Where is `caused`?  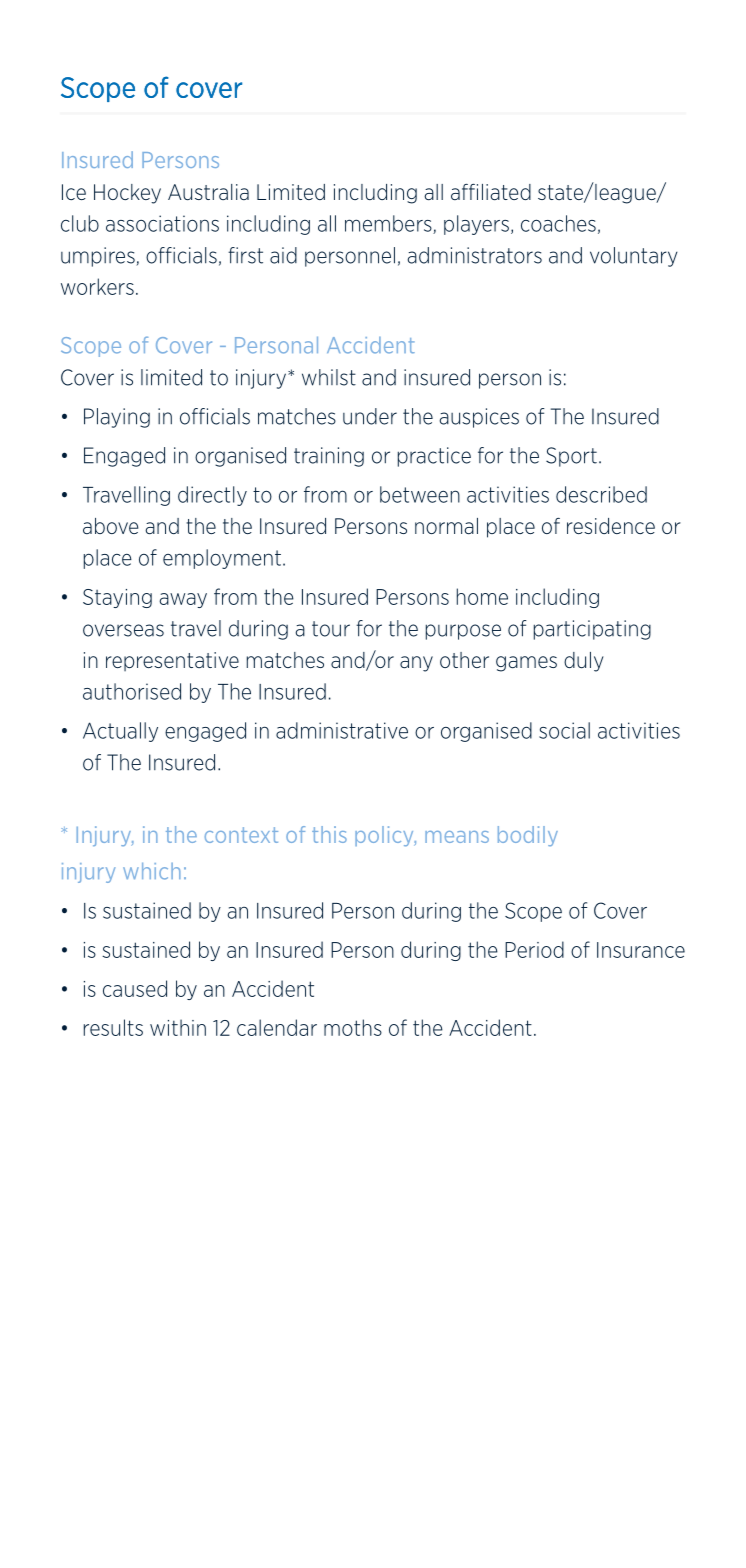
caused is located at coordinates (135, 988).
